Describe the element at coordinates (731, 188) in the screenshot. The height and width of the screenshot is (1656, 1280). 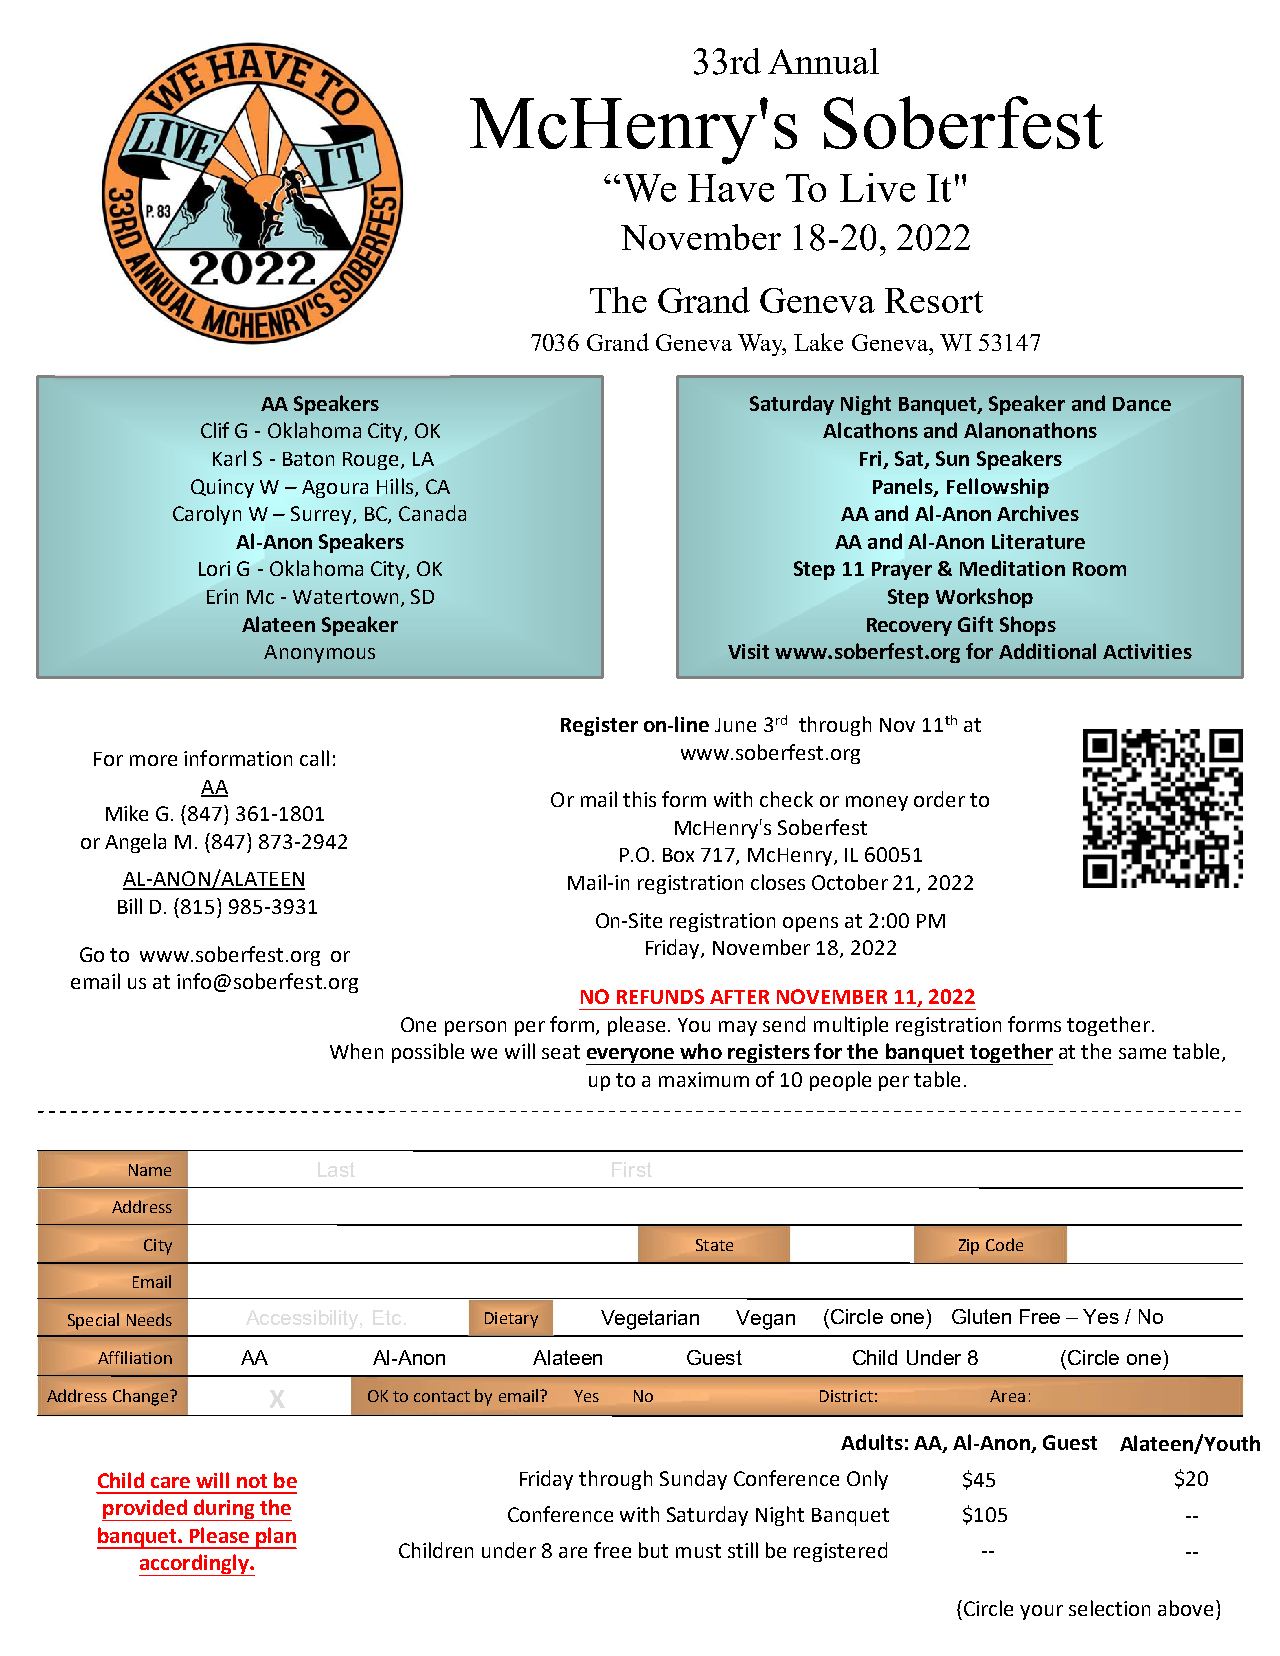
I see `Have` at that location.
